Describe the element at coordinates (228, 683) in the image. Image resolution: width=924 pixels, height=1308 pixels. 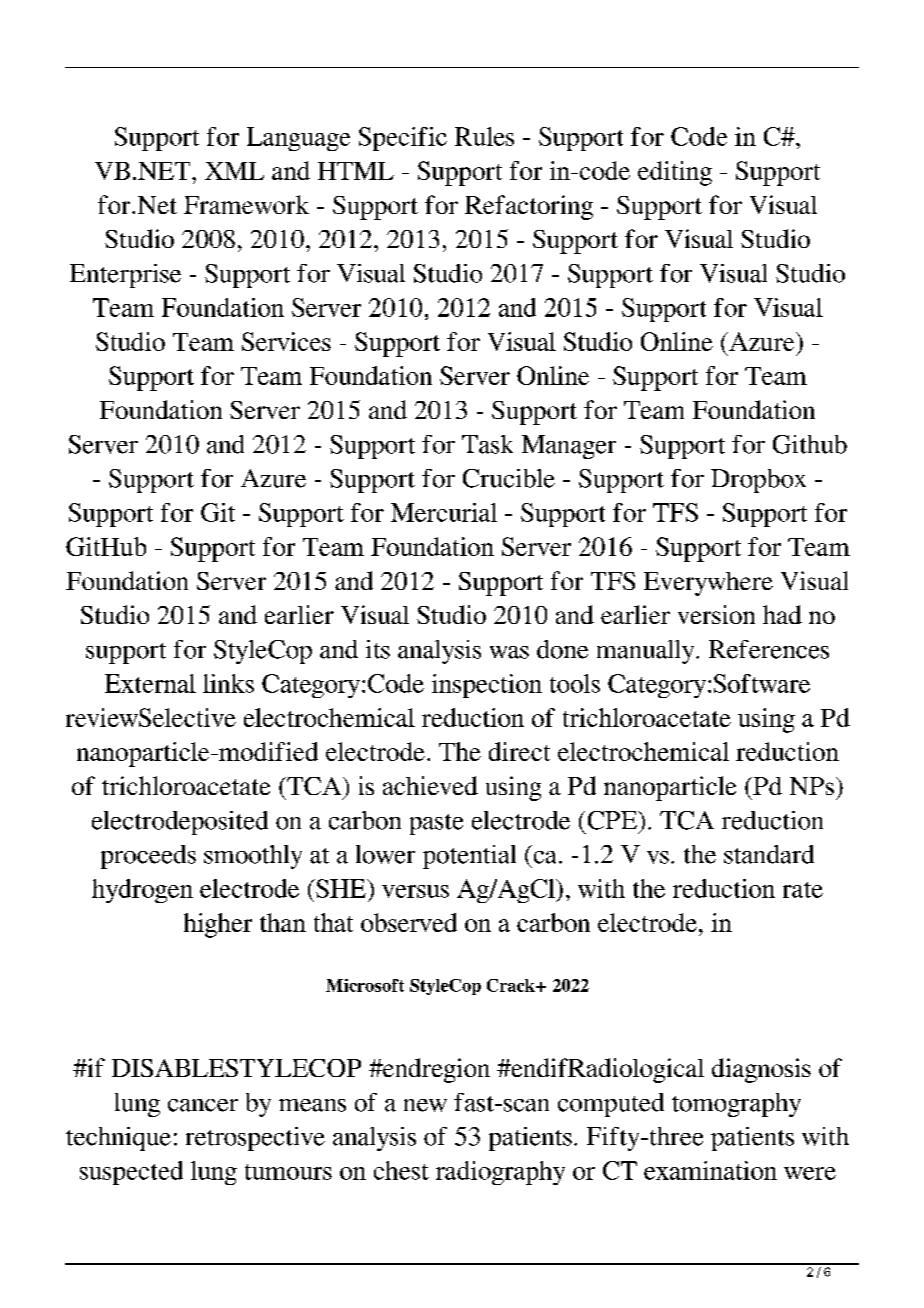
I see `links` at that location.
